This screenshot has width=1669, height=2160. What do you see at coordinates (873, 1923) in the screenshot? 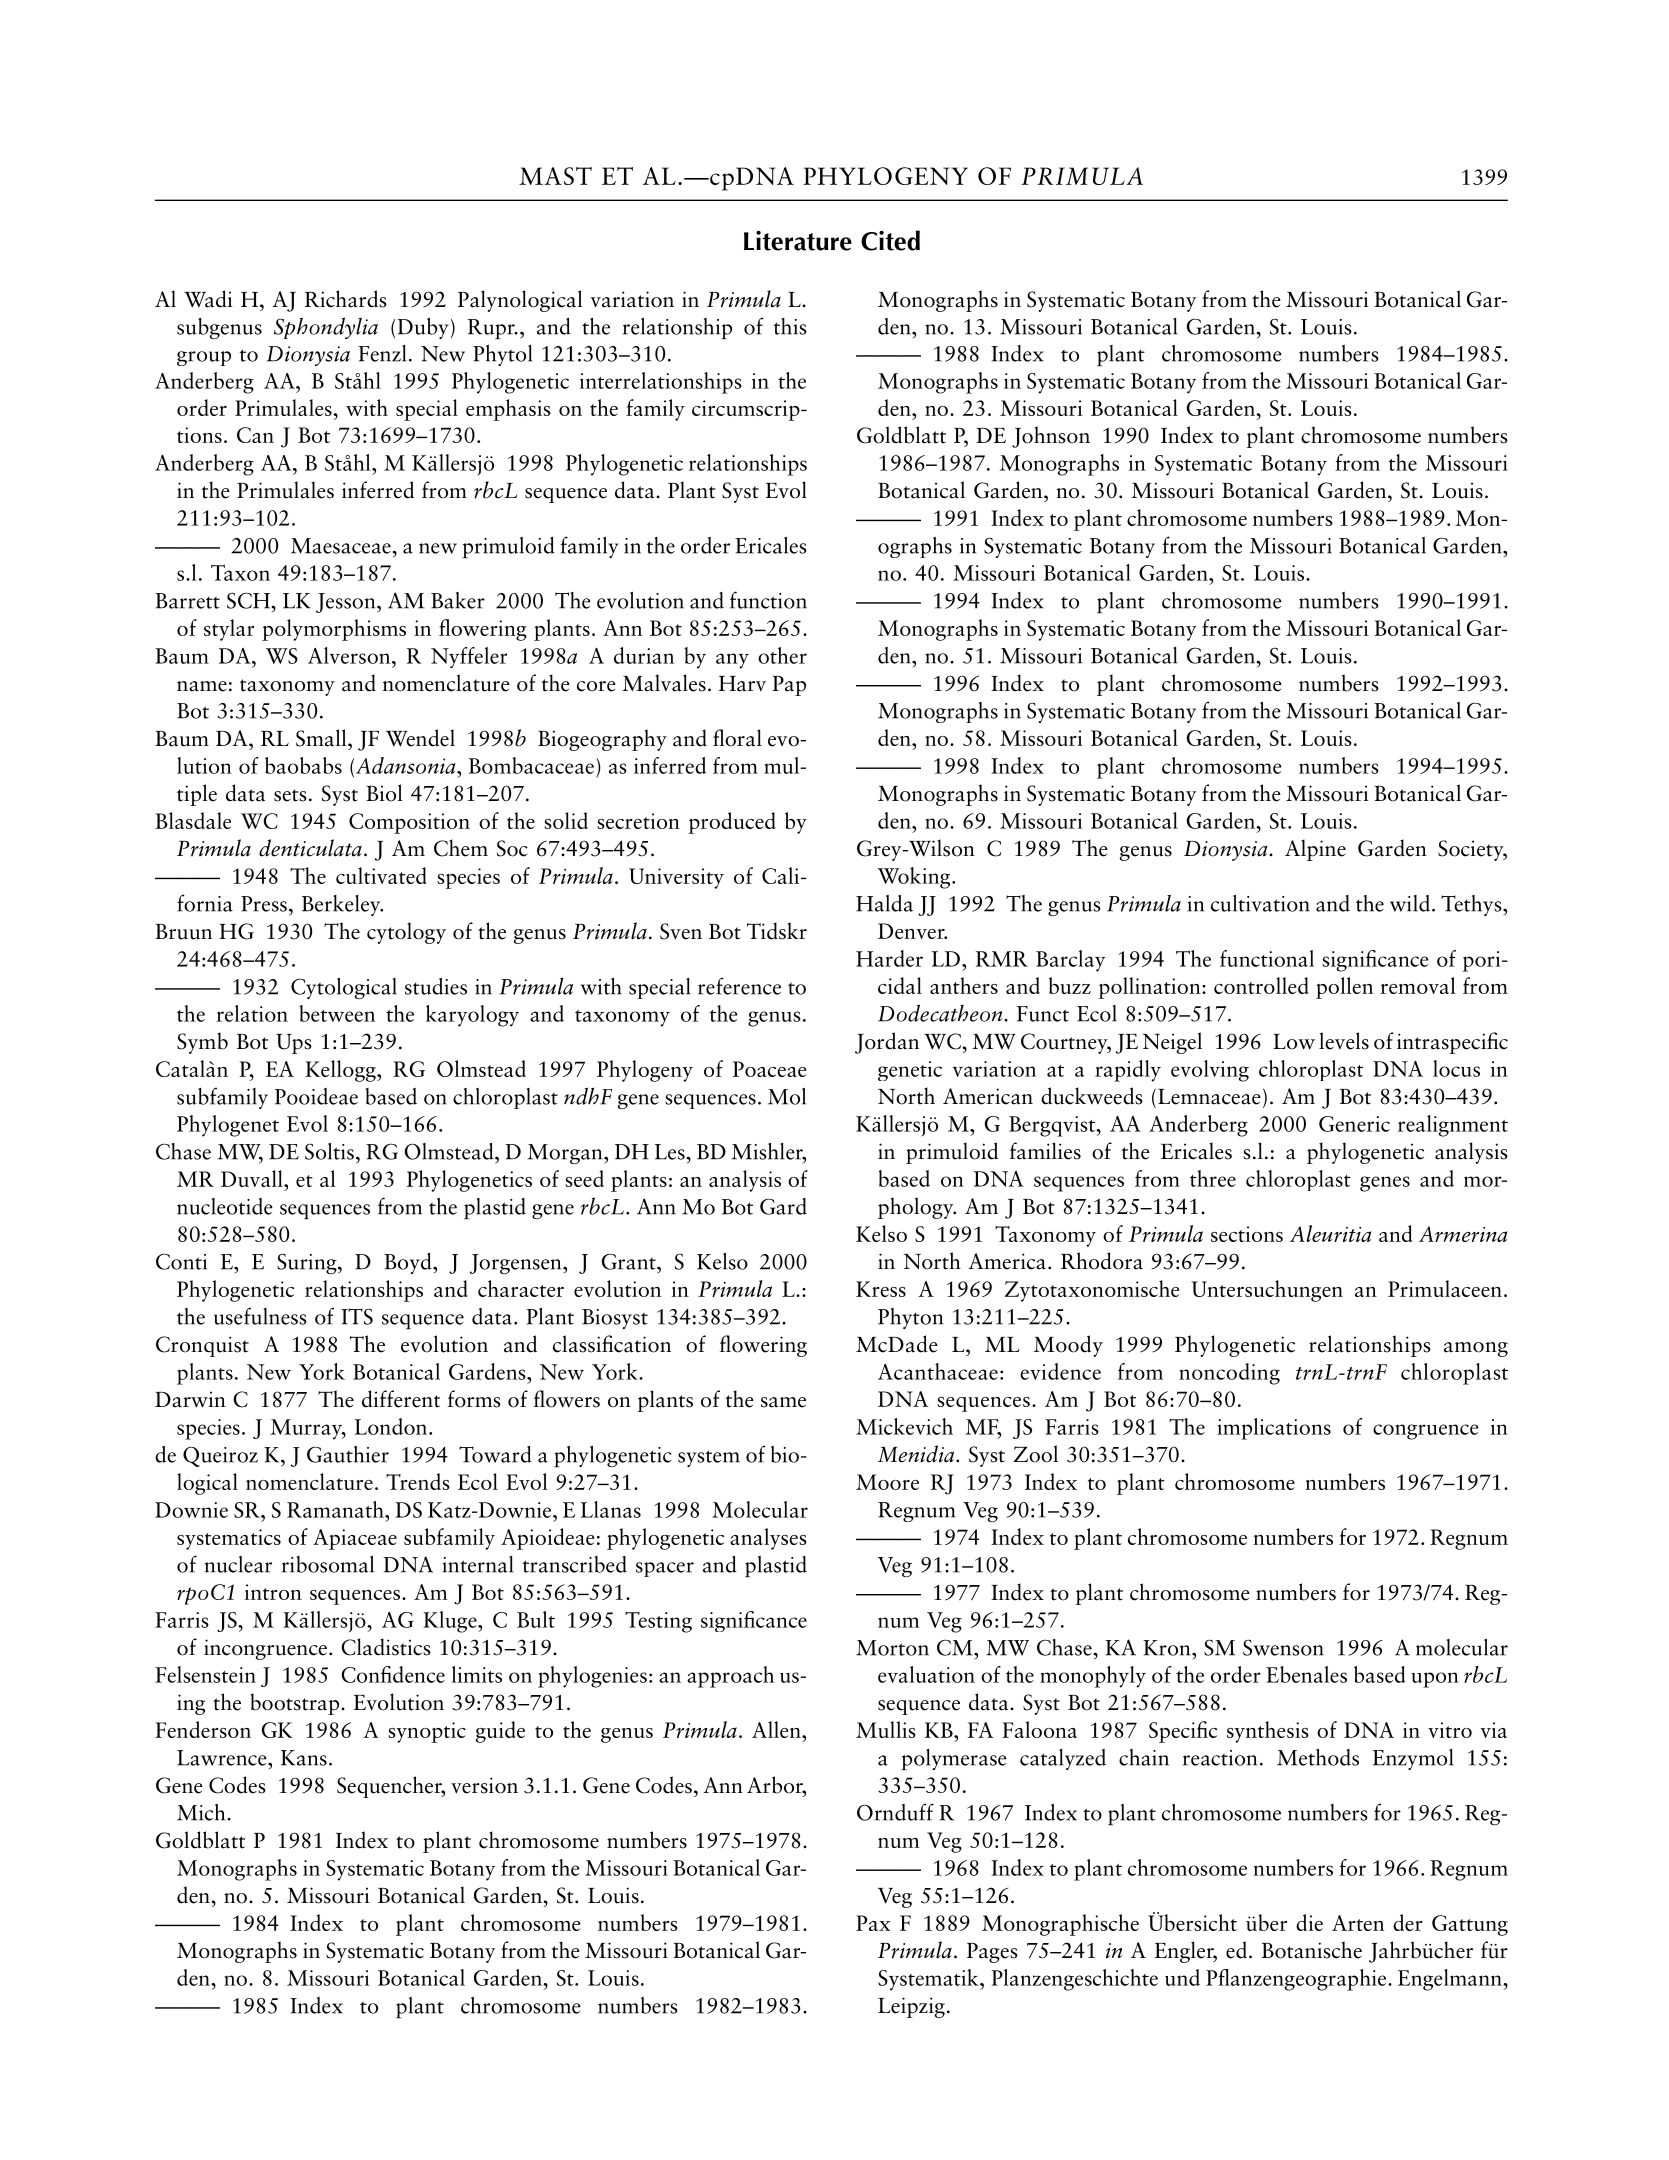
I see `Pax` at bounding box center [873, 1923].
